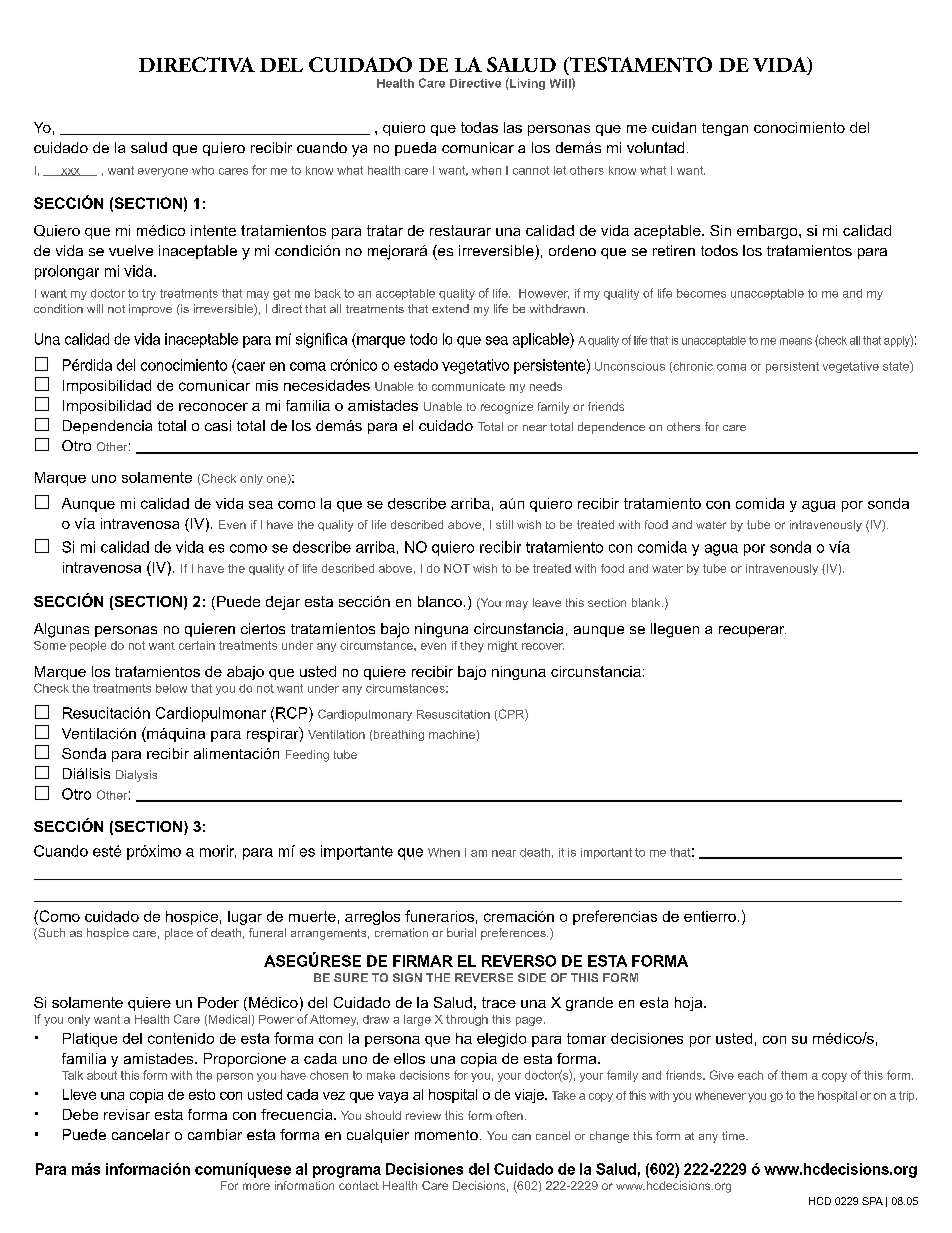 This screenshot has width=952, height=1233. I want to click on improve, so click(150, 310).
